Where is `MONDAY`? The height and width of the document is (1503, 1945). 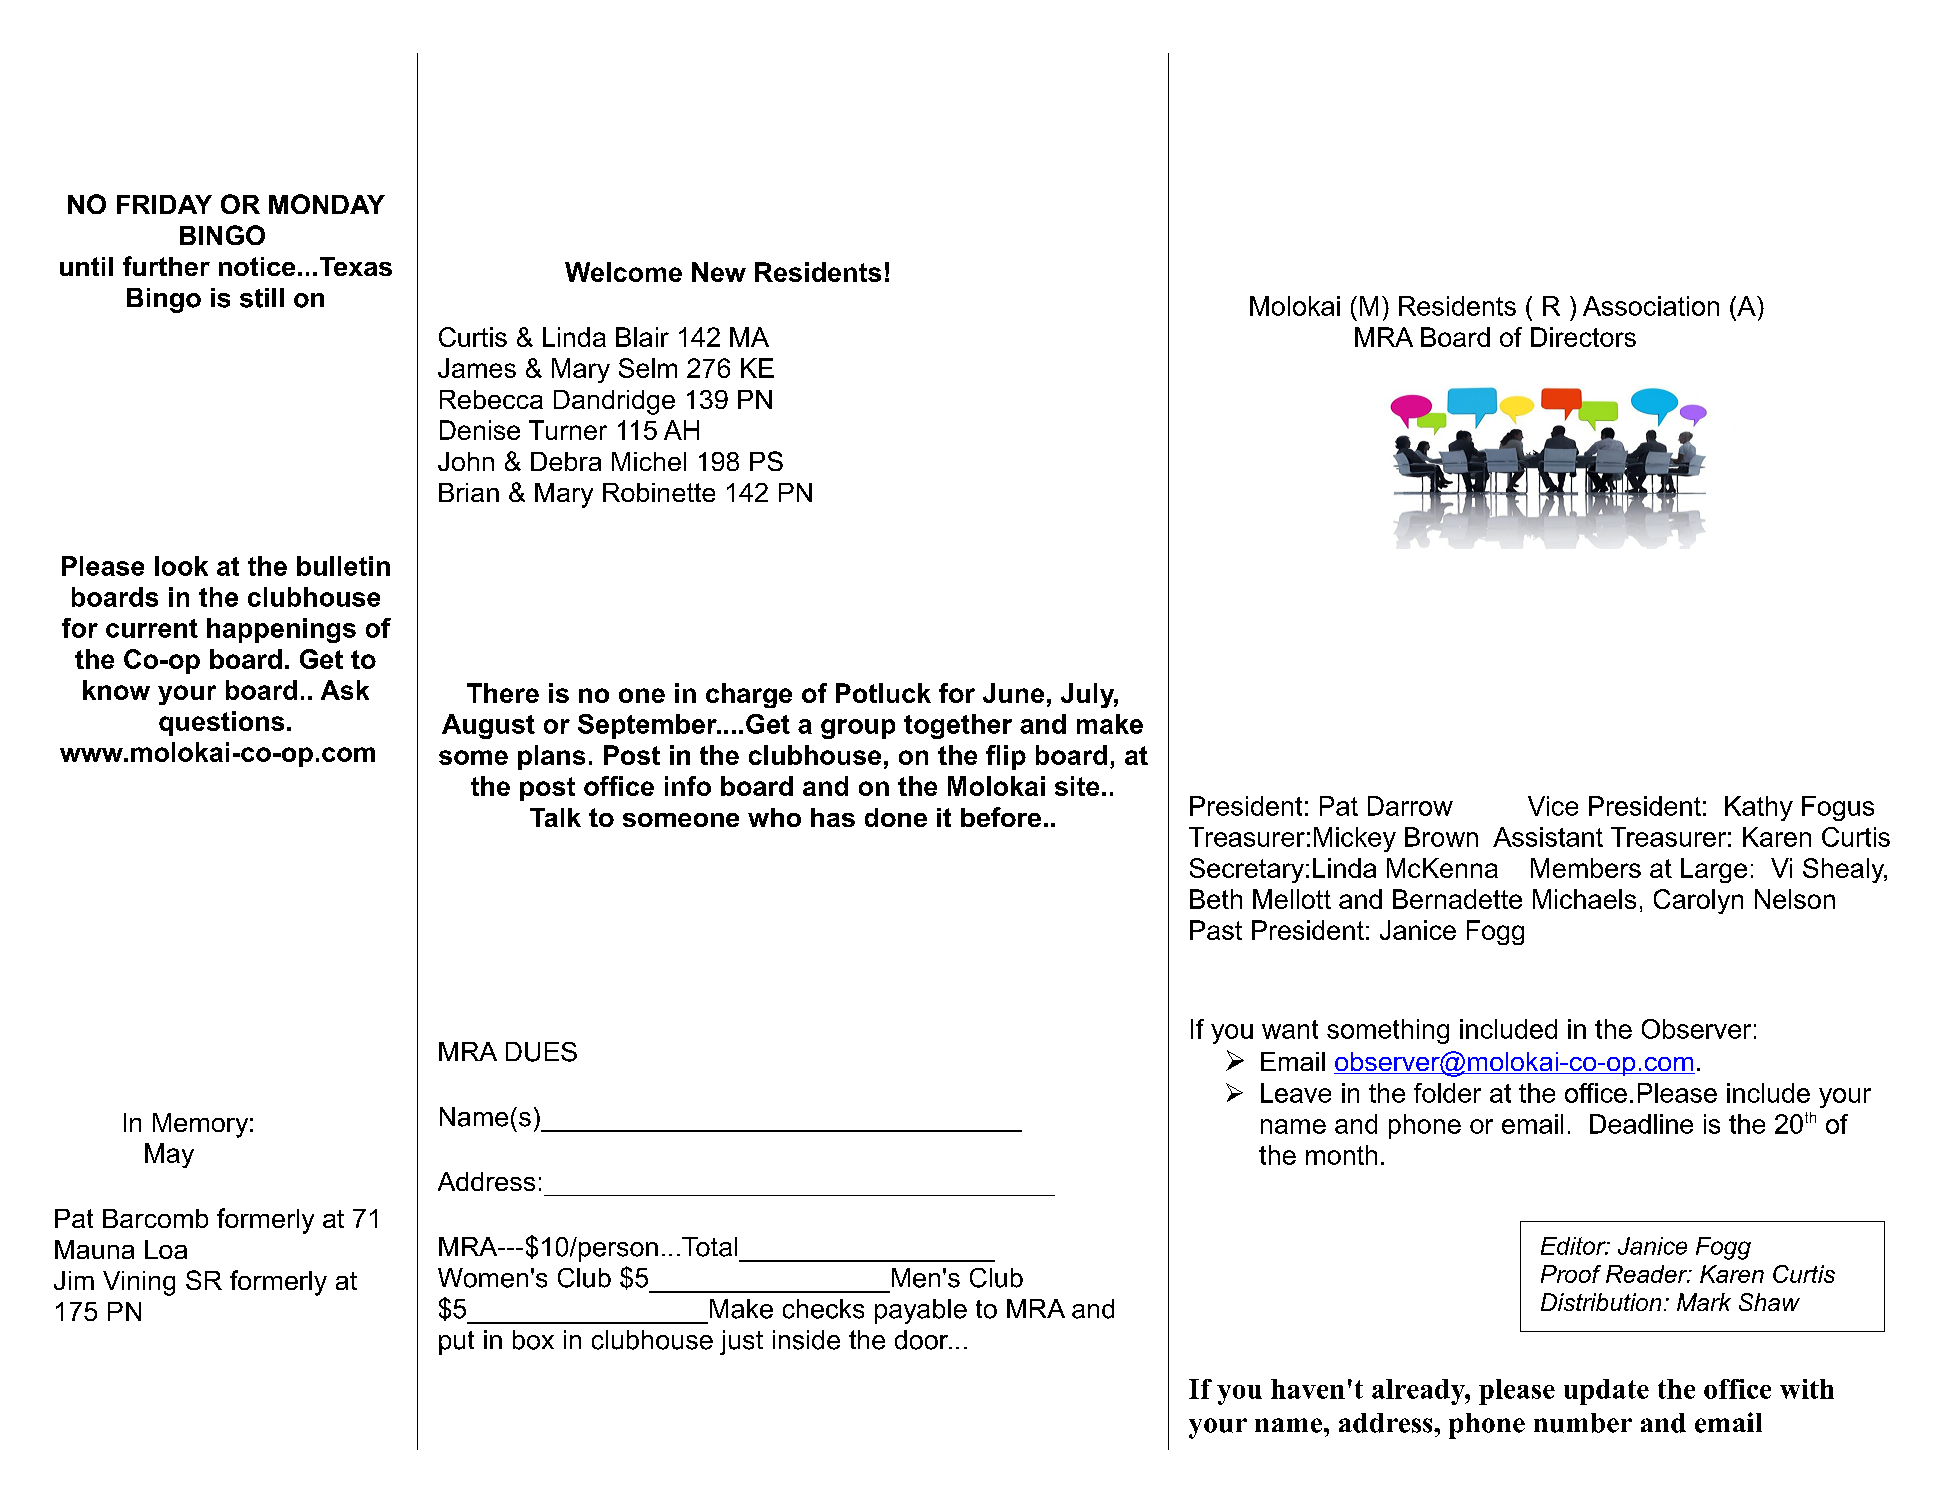
MONDAY is located at coordinates (327, 204).
